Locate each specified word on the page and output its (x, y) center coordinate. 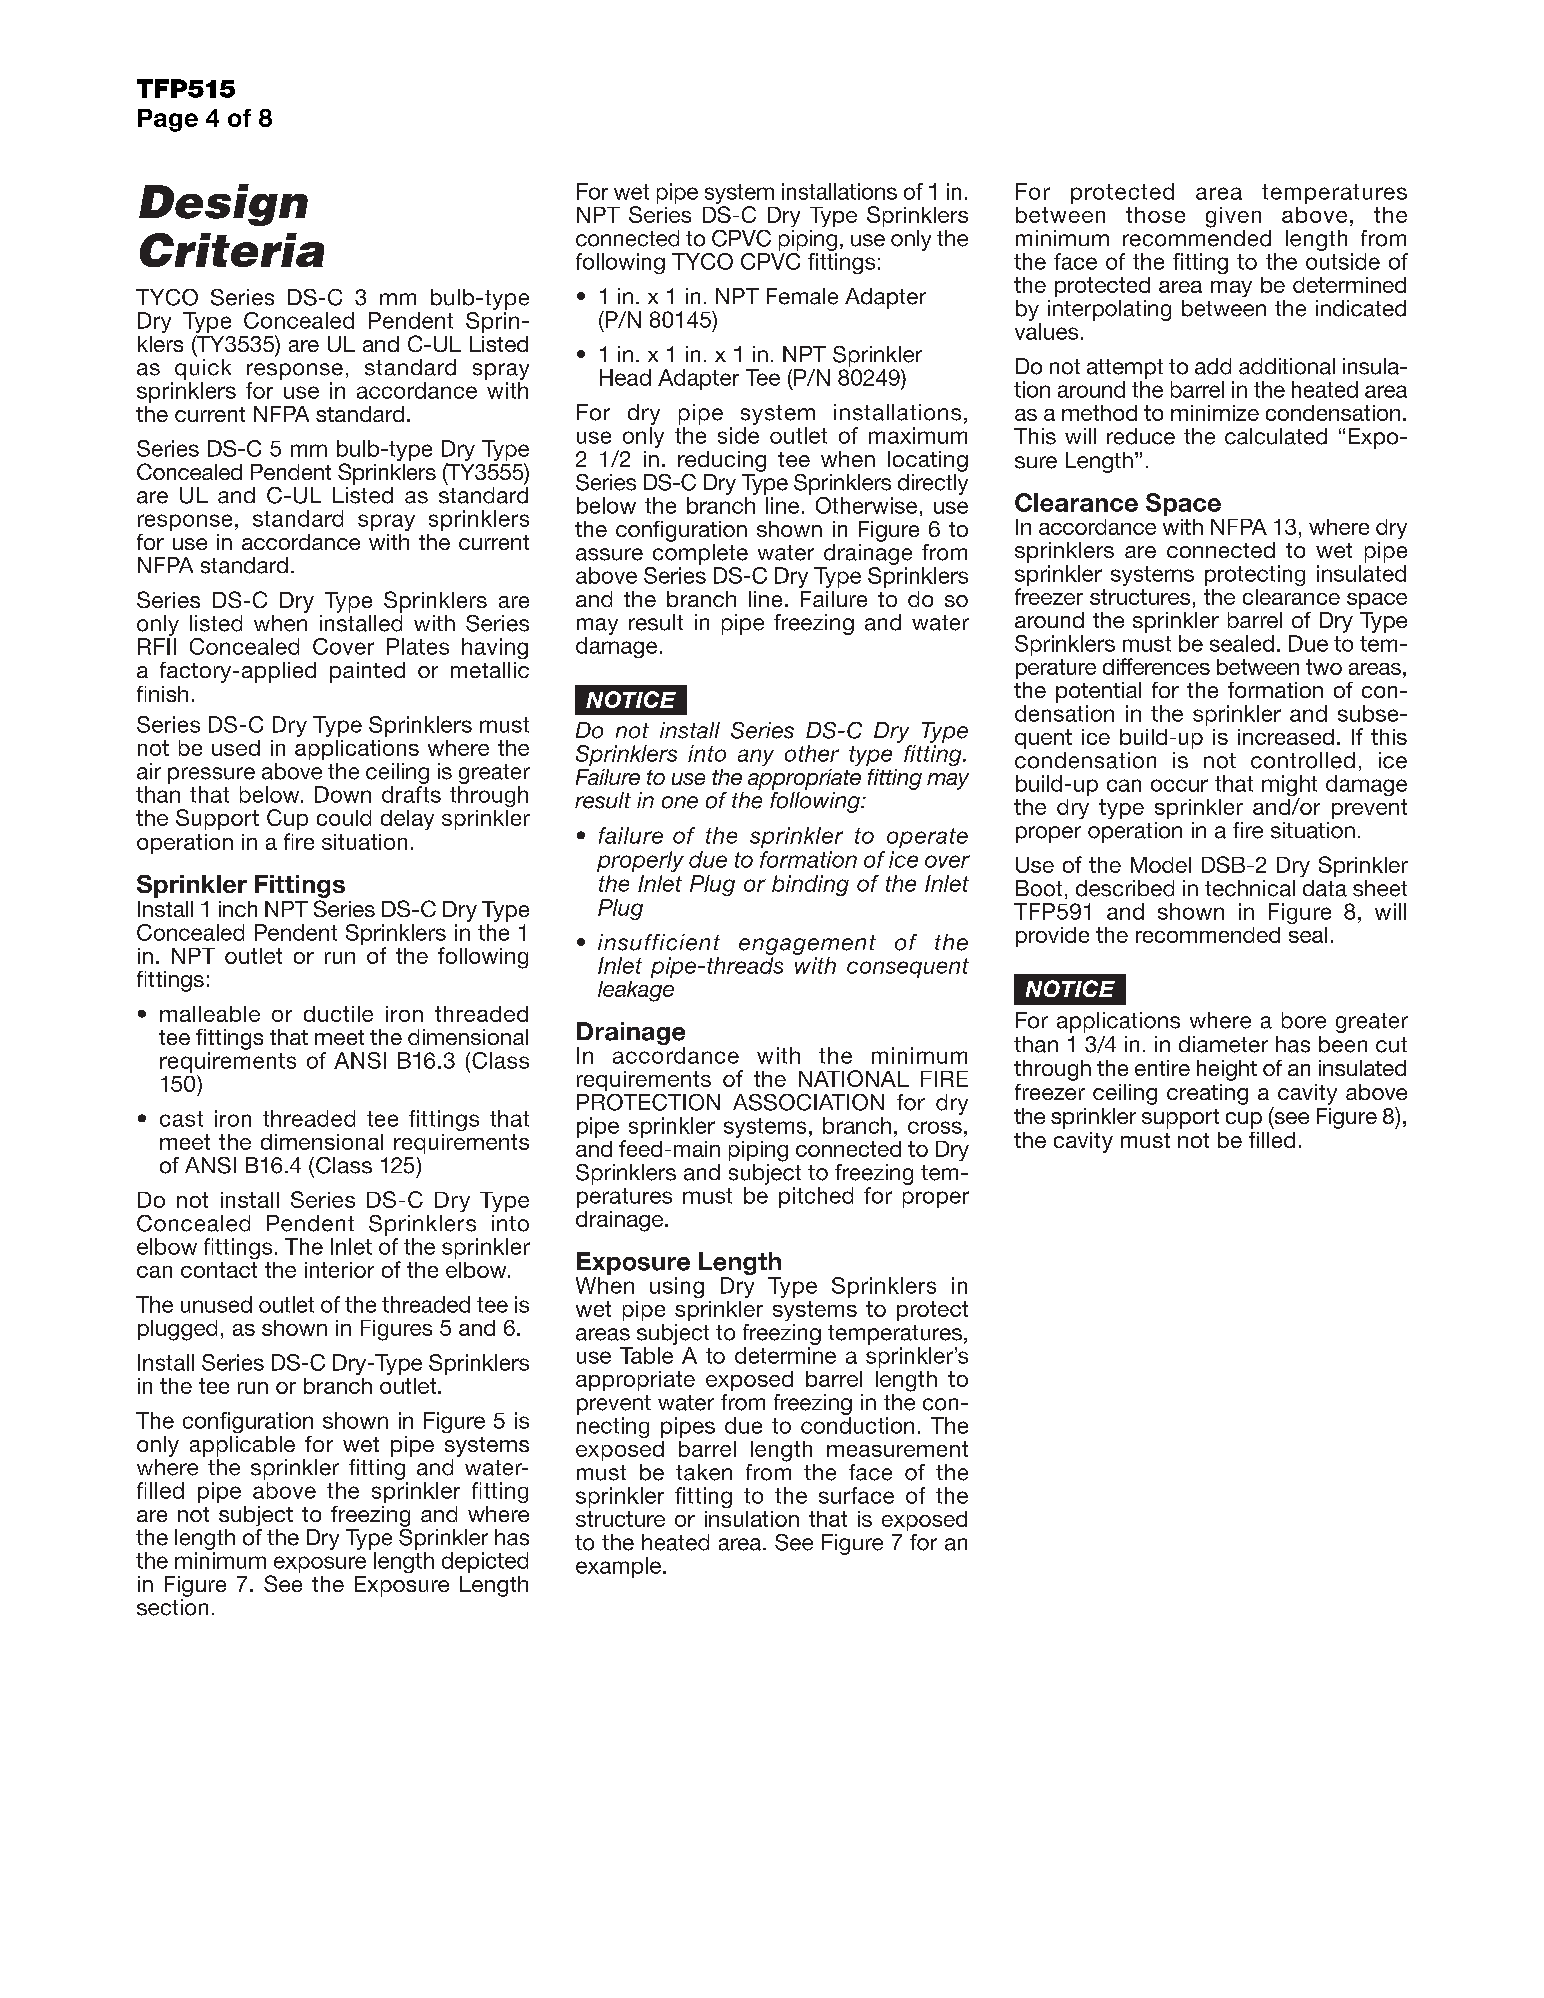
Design (223, 205)
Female (802, 296)
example (618, 1567)
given (1233, 217)
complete (700, 554)
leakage (636, 991)
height (1227, 1070)
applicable (242, 1446)
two (1324, 667)
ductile (338, 1014)
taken (704, 1472)
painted (367, 672)
